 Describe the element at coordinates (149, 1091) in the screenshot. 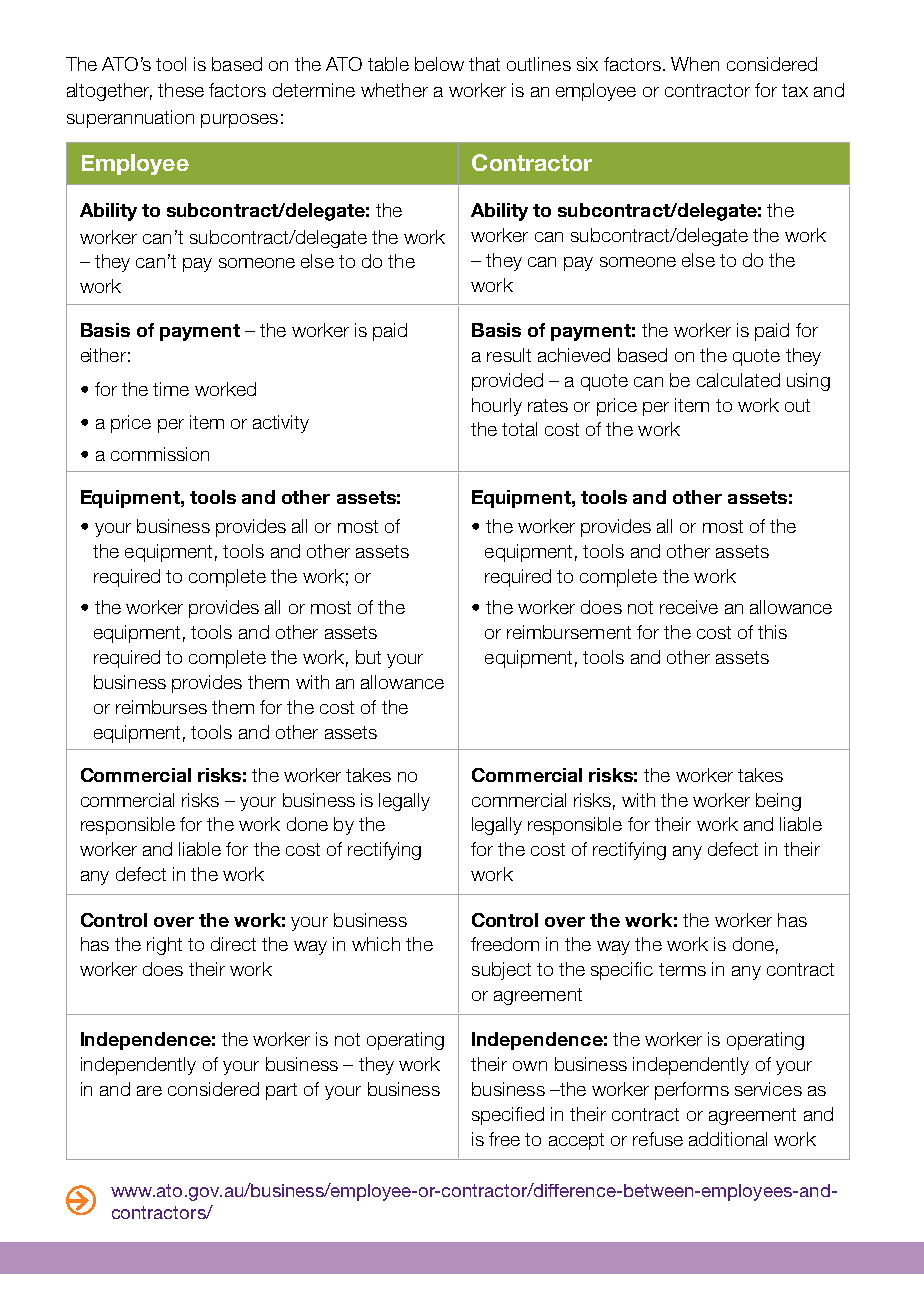

I see `are` at that location.
